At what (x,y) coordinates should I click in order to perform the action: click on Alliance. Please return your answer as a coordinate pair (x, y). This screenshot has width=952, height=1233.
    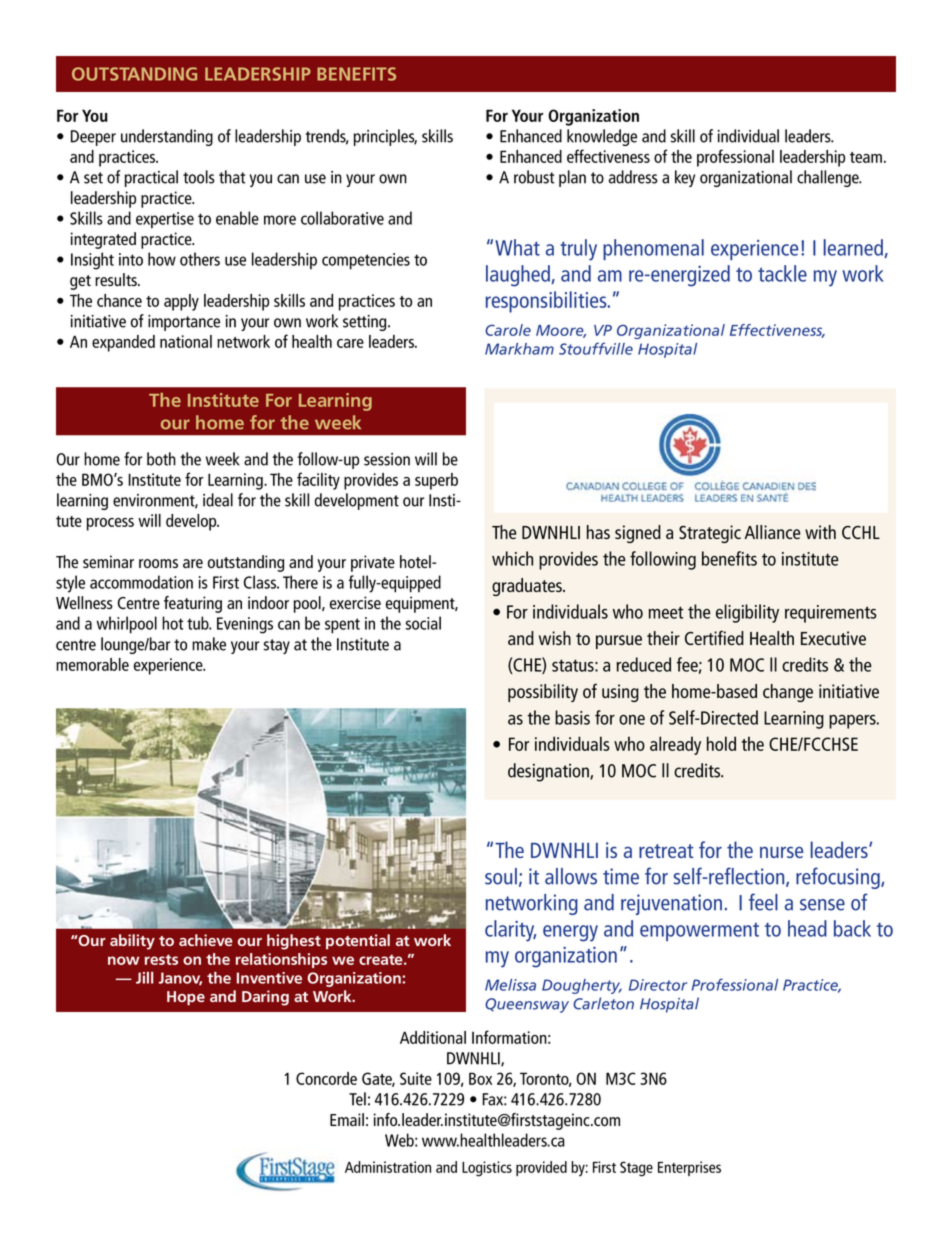
    Looking at the image, I should click on (773, 532).
